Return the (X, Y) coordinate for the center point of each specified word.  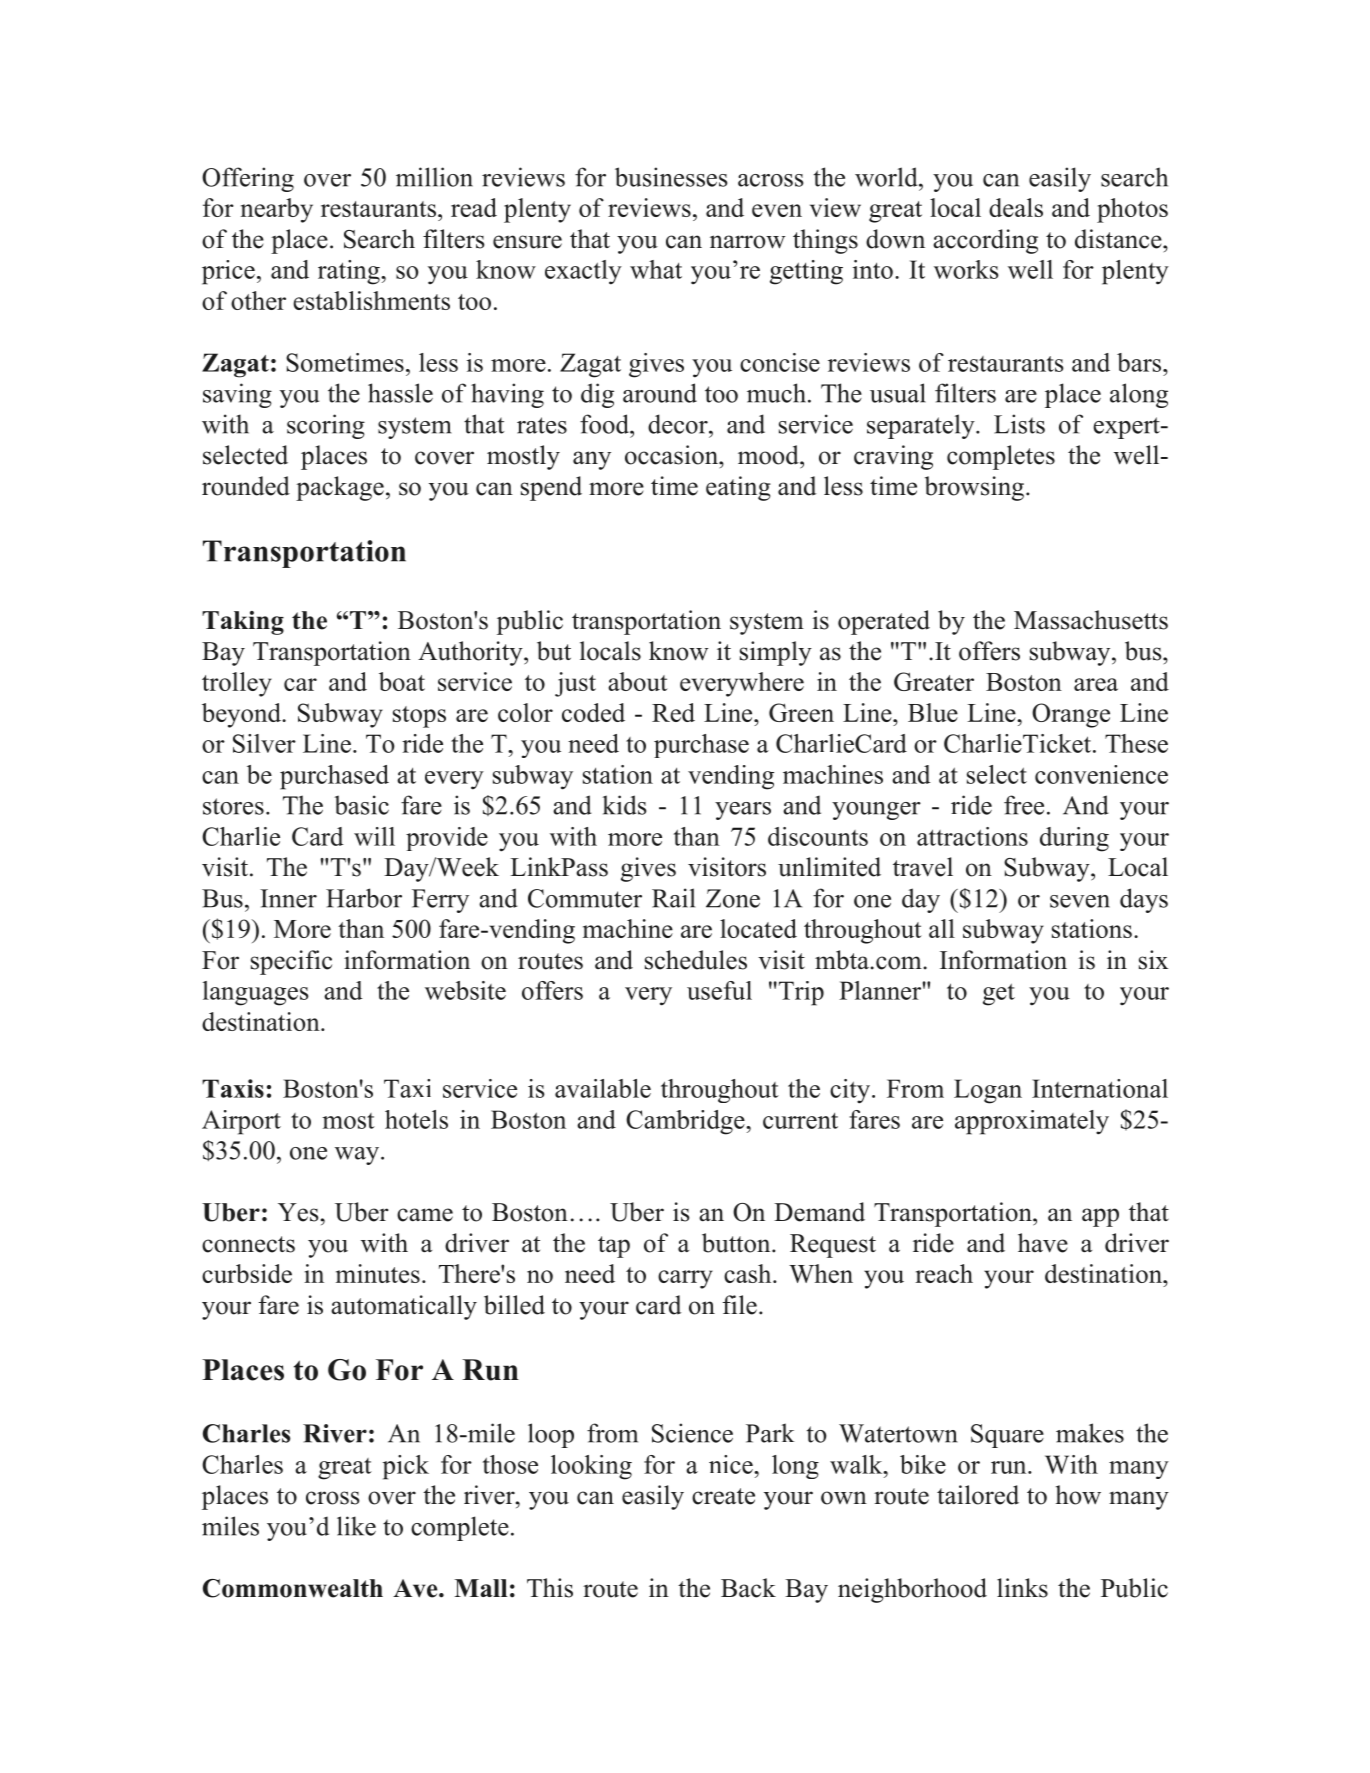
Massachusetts (1091, 620)
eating (738, 488)
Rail (673, 898)
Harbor (364, 898)
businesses (671, 177)
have (1043, 1243)
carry (685, 1279)
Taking (243, 623)
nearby (277, 210)
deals (1016, 207)
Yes (298, 1212)
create (723, 1496)
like (356, 1526)
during (1074, 839)
